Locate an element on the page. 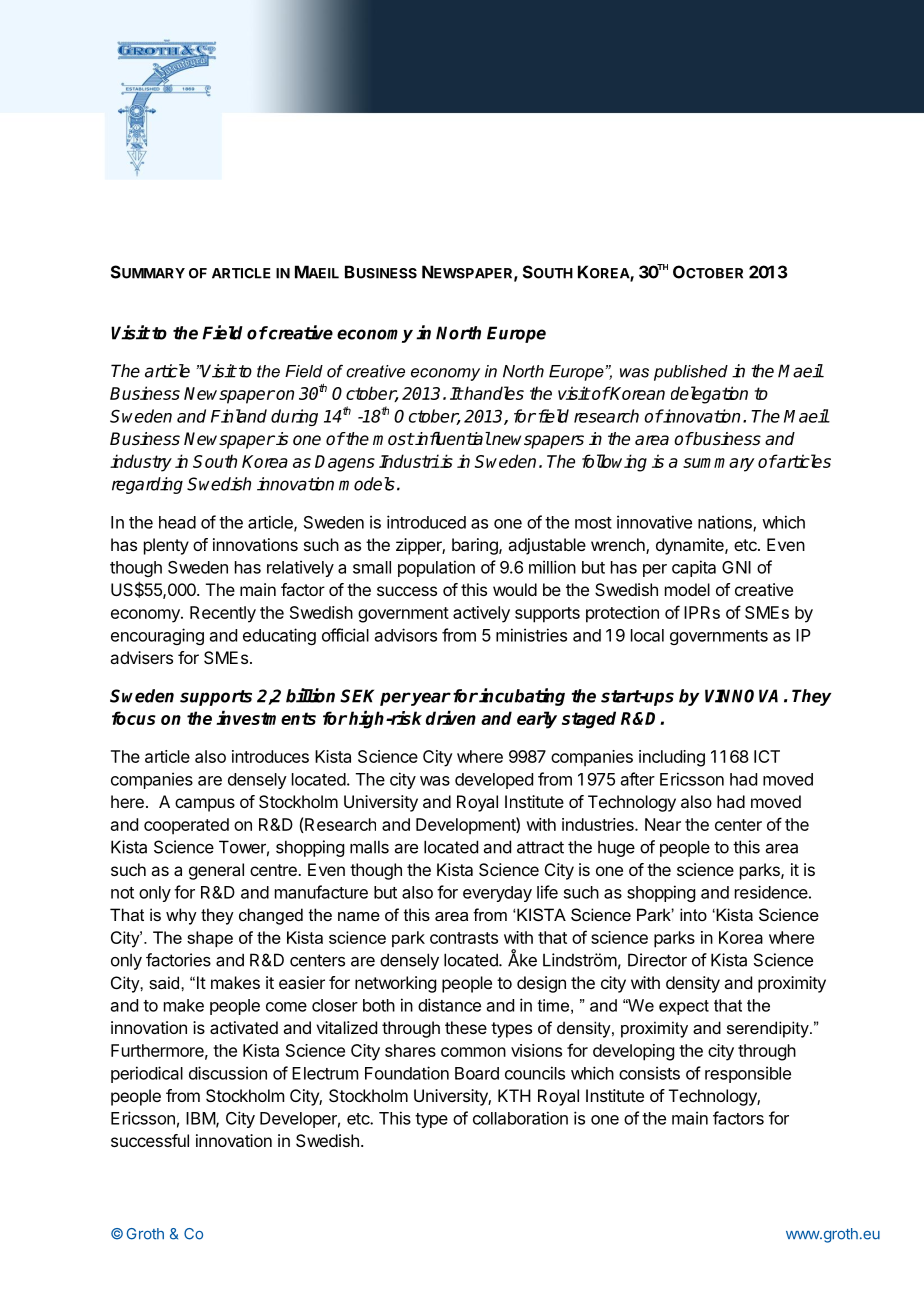 The image size is (924, 1308). driven is located at coordinates (451, 717).
